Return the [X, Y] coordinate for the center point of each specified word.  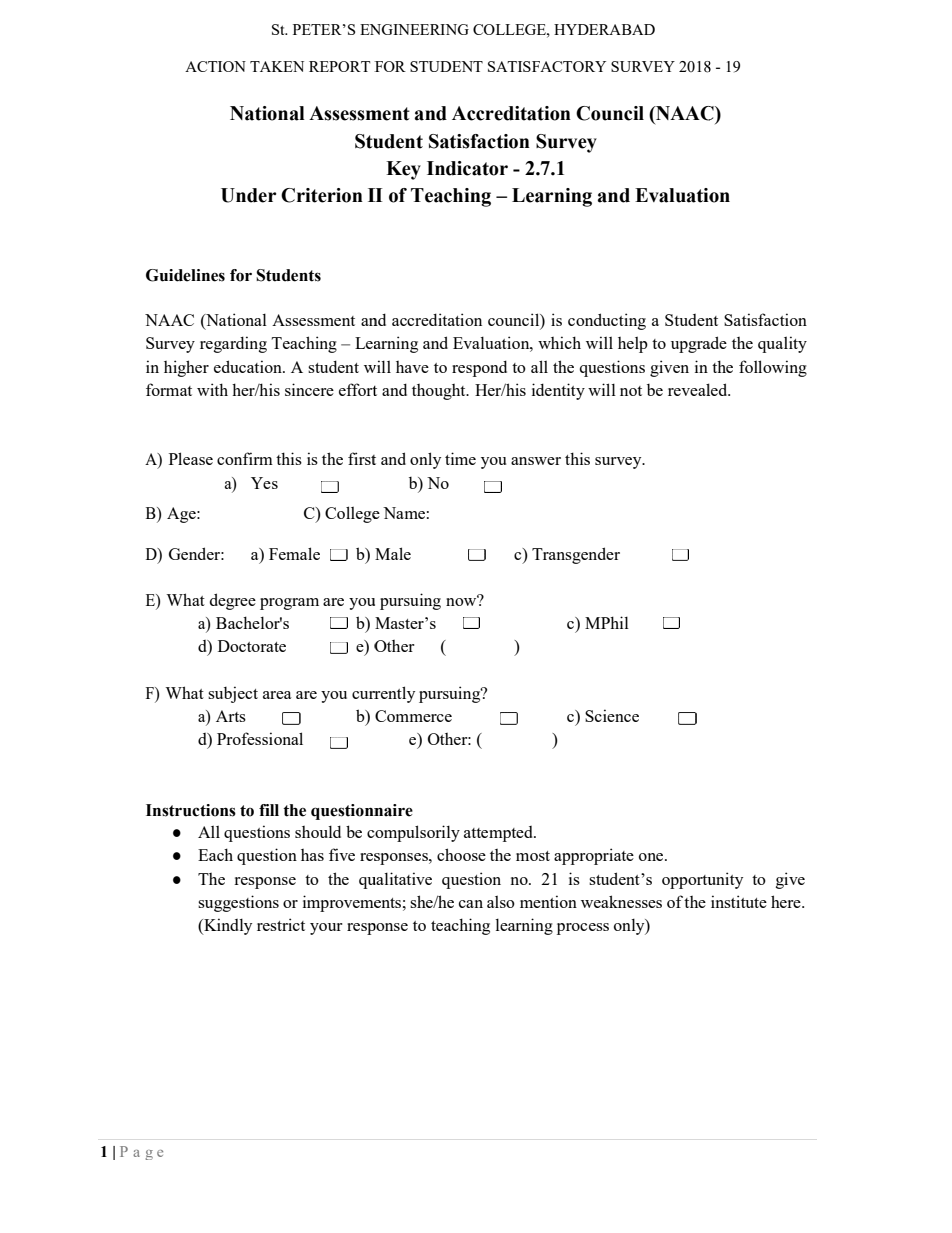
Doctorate [252, 646]
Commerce [413, 716]
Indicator [467, 168]
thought [440, 392]
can [471, 904]
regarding [233, 344]
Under [249, 195]
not [631, 391]
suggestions [238, 903]
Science [612, 715]
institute [739, 901]
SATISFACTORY [547, 66]
